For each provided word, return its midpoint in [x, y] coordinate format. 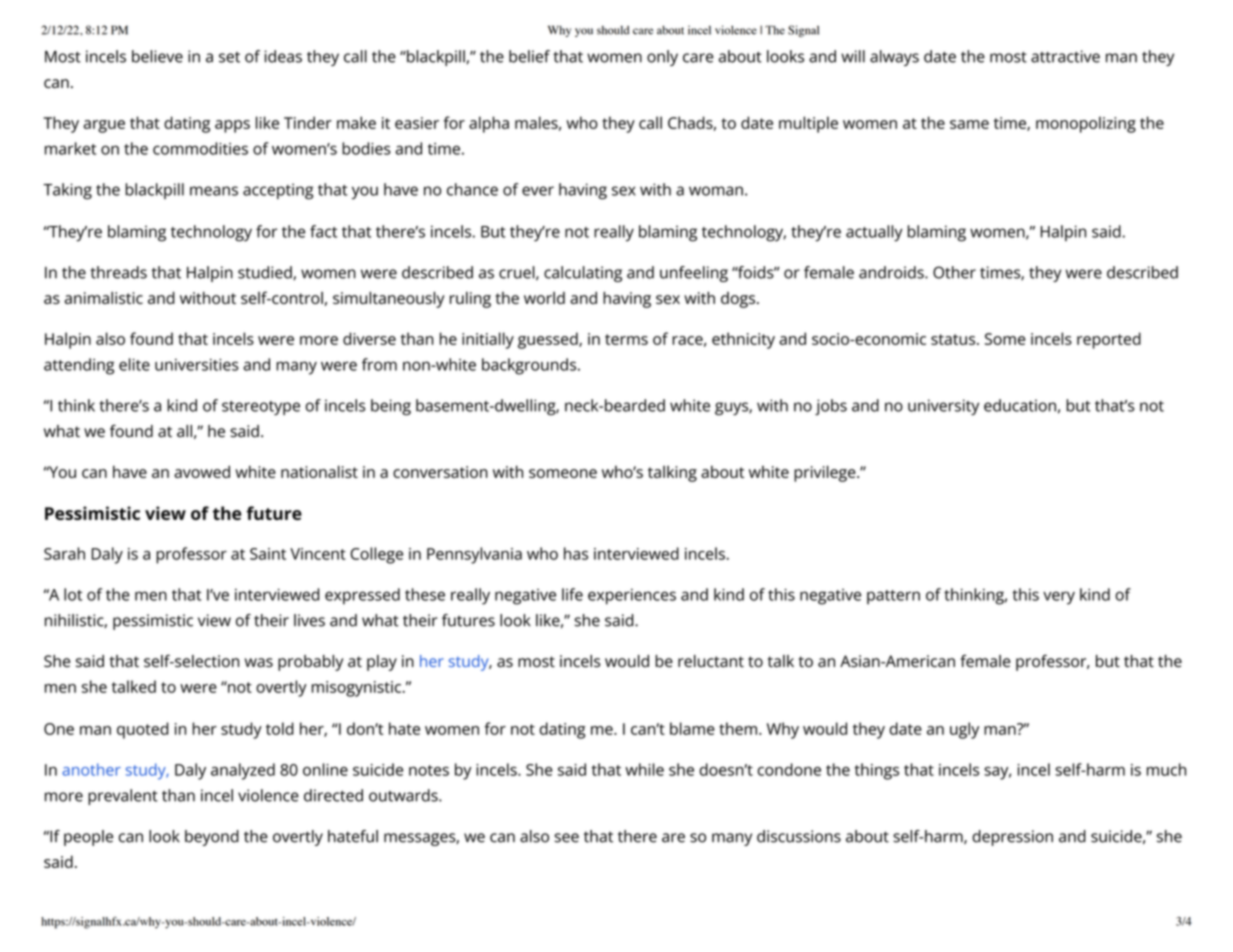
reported [1109, 340]
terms [626, 339]
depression [1012, 838]
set [229, 57]
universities [197, 365]
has [576, 553]
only [662, 58]
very [1059, 598]
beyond [212, 838]
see [566, 838]
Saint [268, 554]
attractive [1065, 56]
